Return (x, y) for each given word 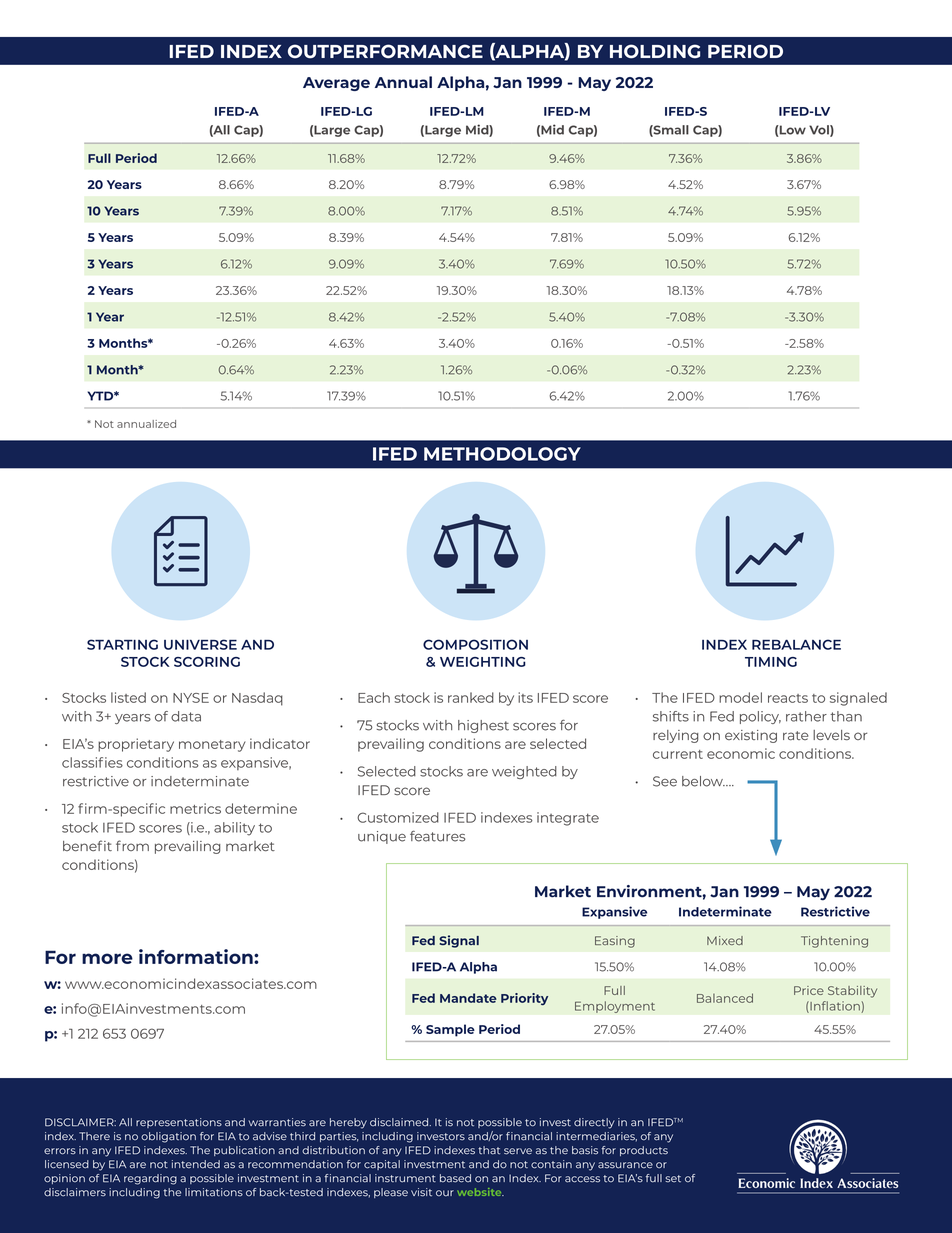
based (455, 1178)
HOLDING (655, 51)
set (673, 1179)
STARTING (122, 644)
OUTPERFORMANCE (385, 51)
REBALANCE (796, 644)
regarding (150, 1179)
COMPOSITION (475, 644)
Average (336, 84)
